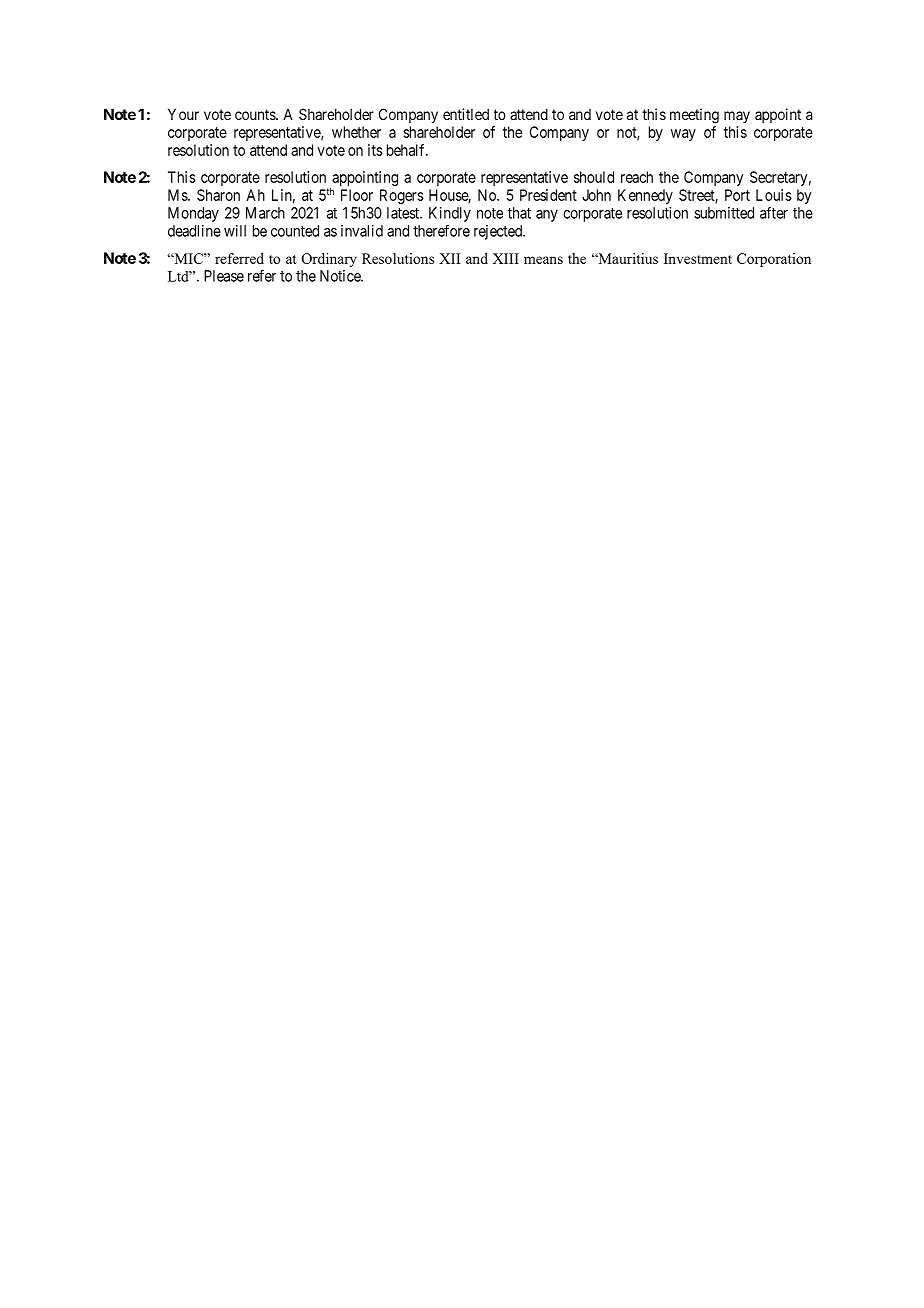 Image resolution: width=924 pixels, height=1308 pixels. Describe the element at coordinates (737, 195) in the image. I see `Port` at that location.
